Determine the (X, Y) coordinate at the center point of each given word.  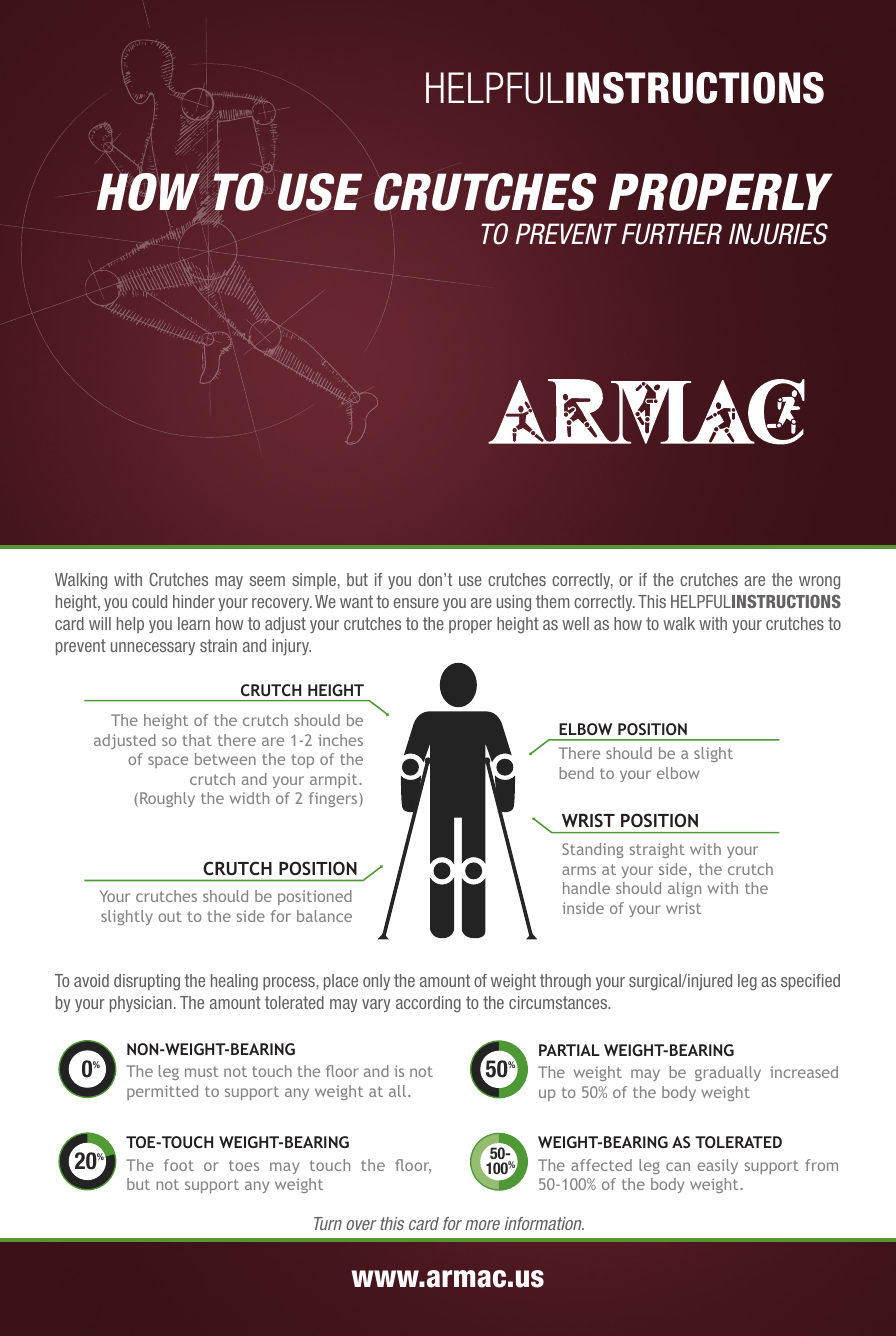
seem (267, 581)
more (482, 1225)
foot (179, 1165)
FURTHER (671, 234)
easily (717, 1166)
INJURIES (778, 234)
